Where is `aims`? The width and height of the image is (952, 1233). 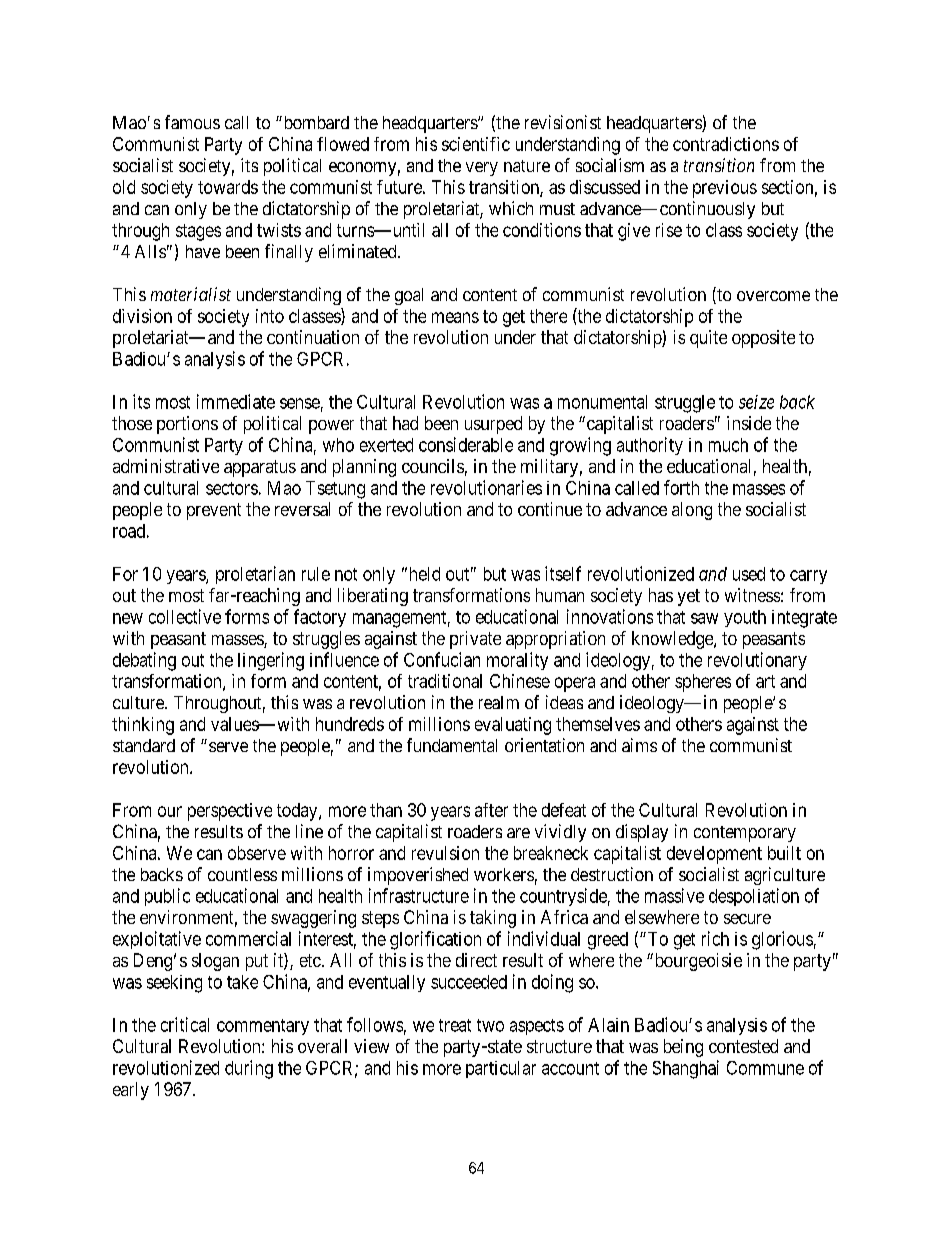 aims is located at coordinates (639, 745).
